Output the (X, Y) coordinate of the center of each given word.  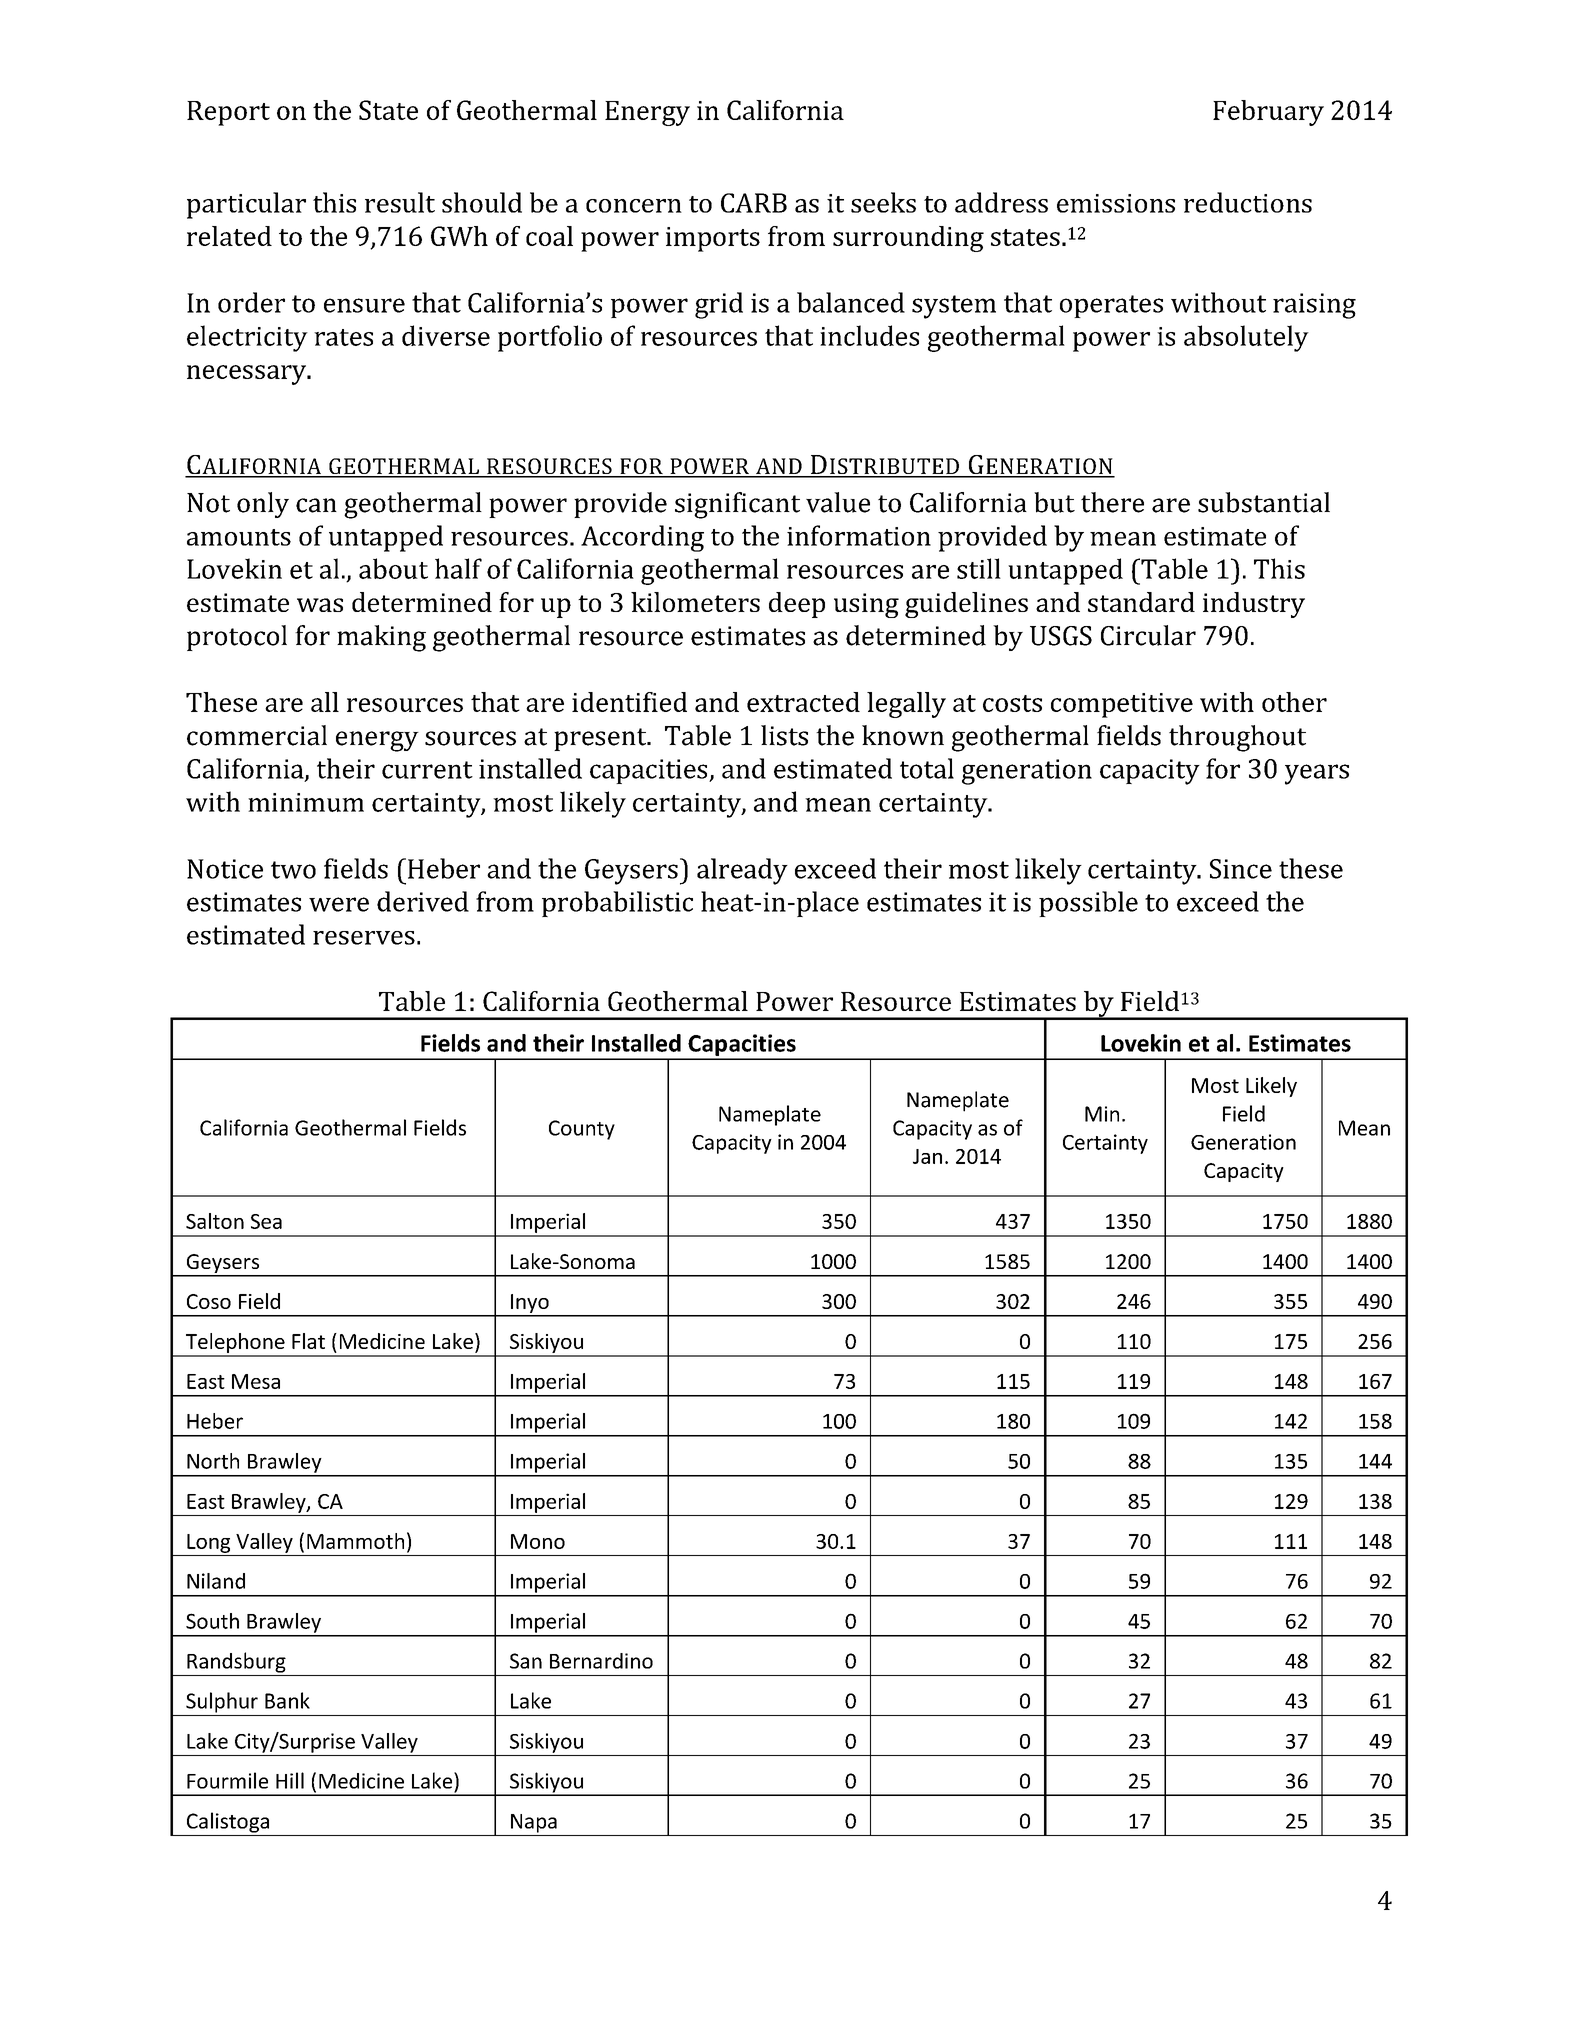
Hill (290, 1780)
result (400, 202)
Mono (538, 1541)
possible (1088, 904)
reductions (1248, 202)
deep (797, 605)
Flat (308, 1341)
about (393, 568)
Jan (927, 1156)
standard (1141, 602)
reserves (364, 938)
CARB (754, 203)
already (742, 871)
